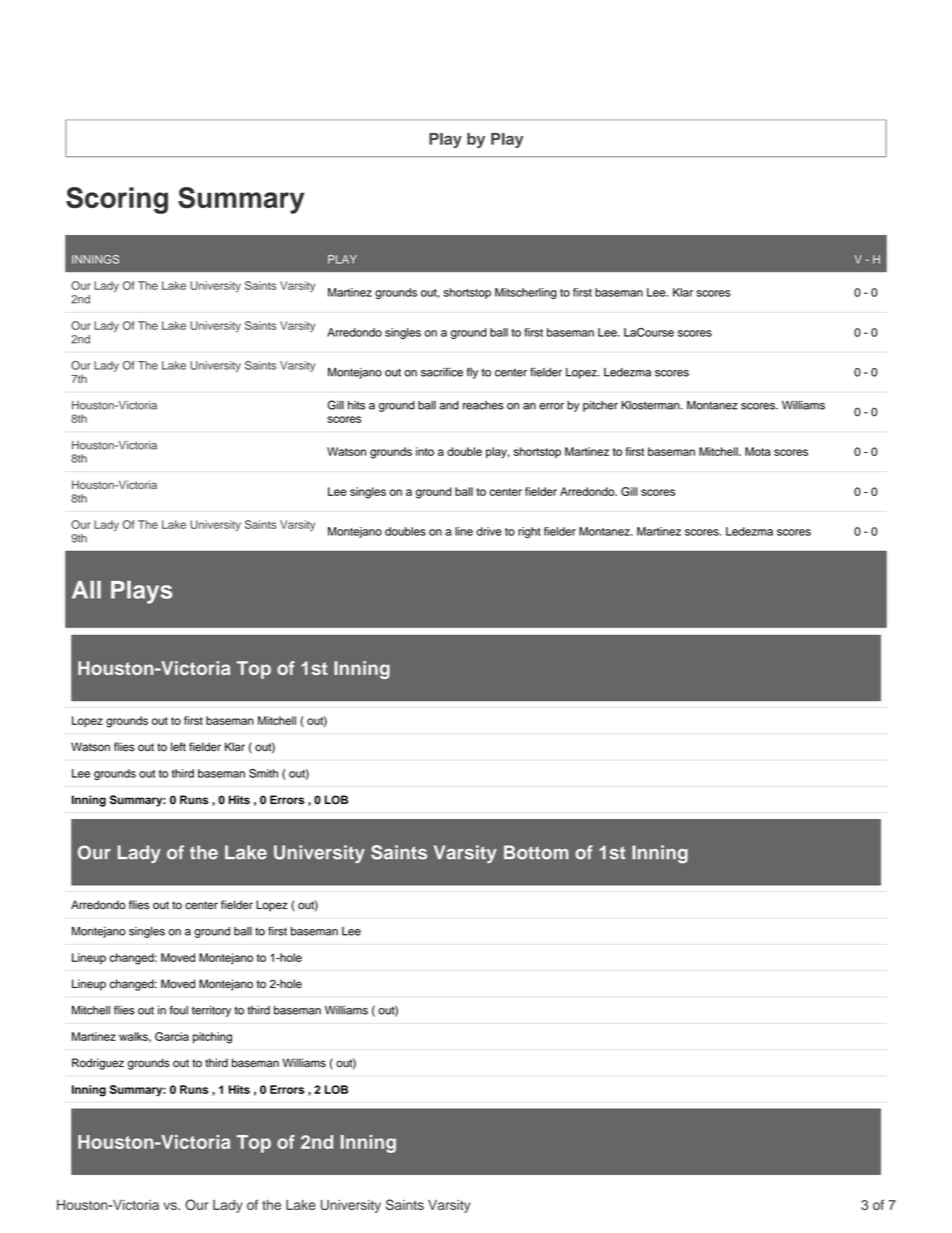 This screenshot has height=1233, width=952. What do you see at coordinates (536, 852) in the screenshot?
I see `Bottom` at bounding box center [536, 852].
